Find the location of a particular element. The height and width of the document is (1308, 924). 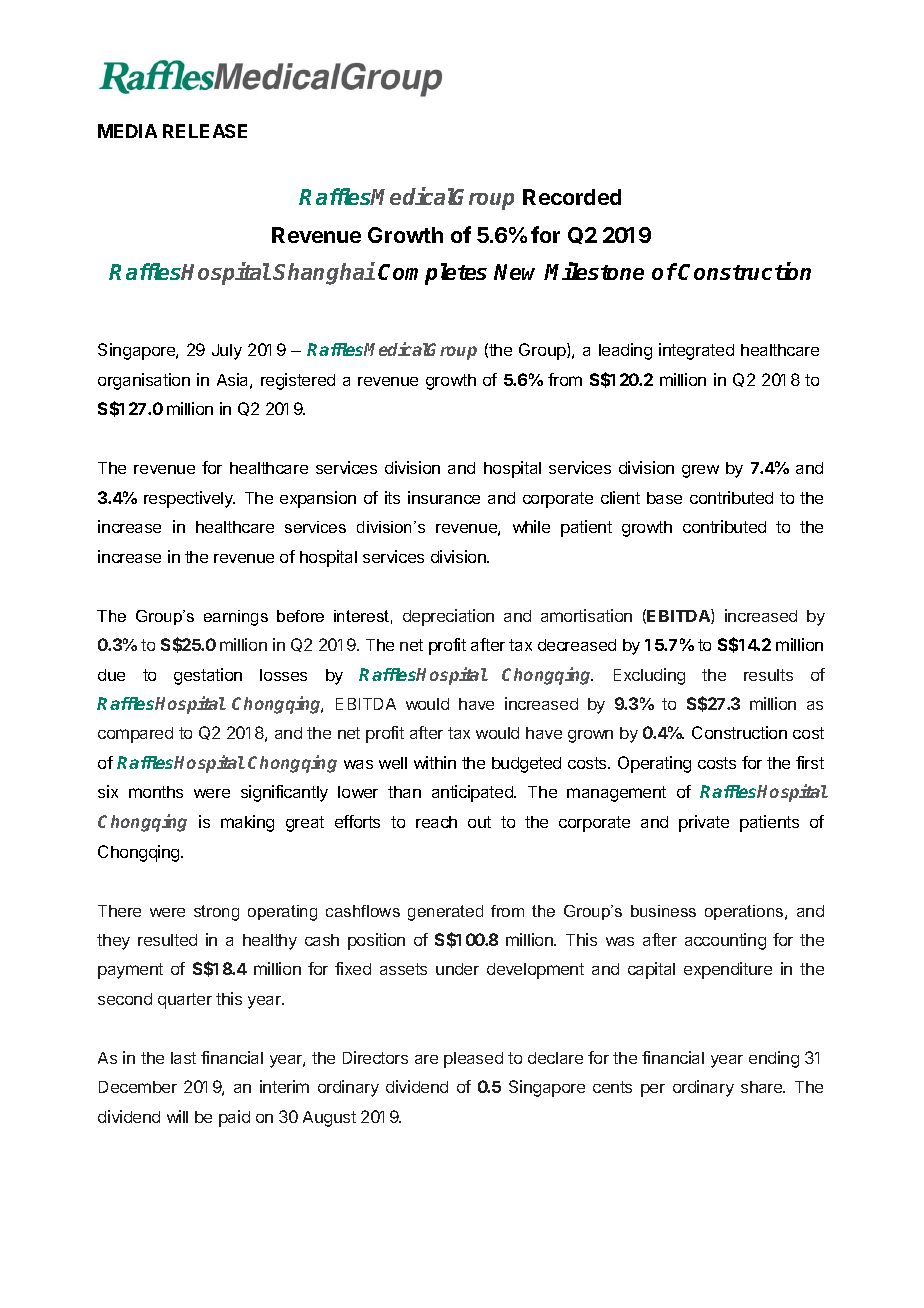

private is located at coordinates (704, 823).
